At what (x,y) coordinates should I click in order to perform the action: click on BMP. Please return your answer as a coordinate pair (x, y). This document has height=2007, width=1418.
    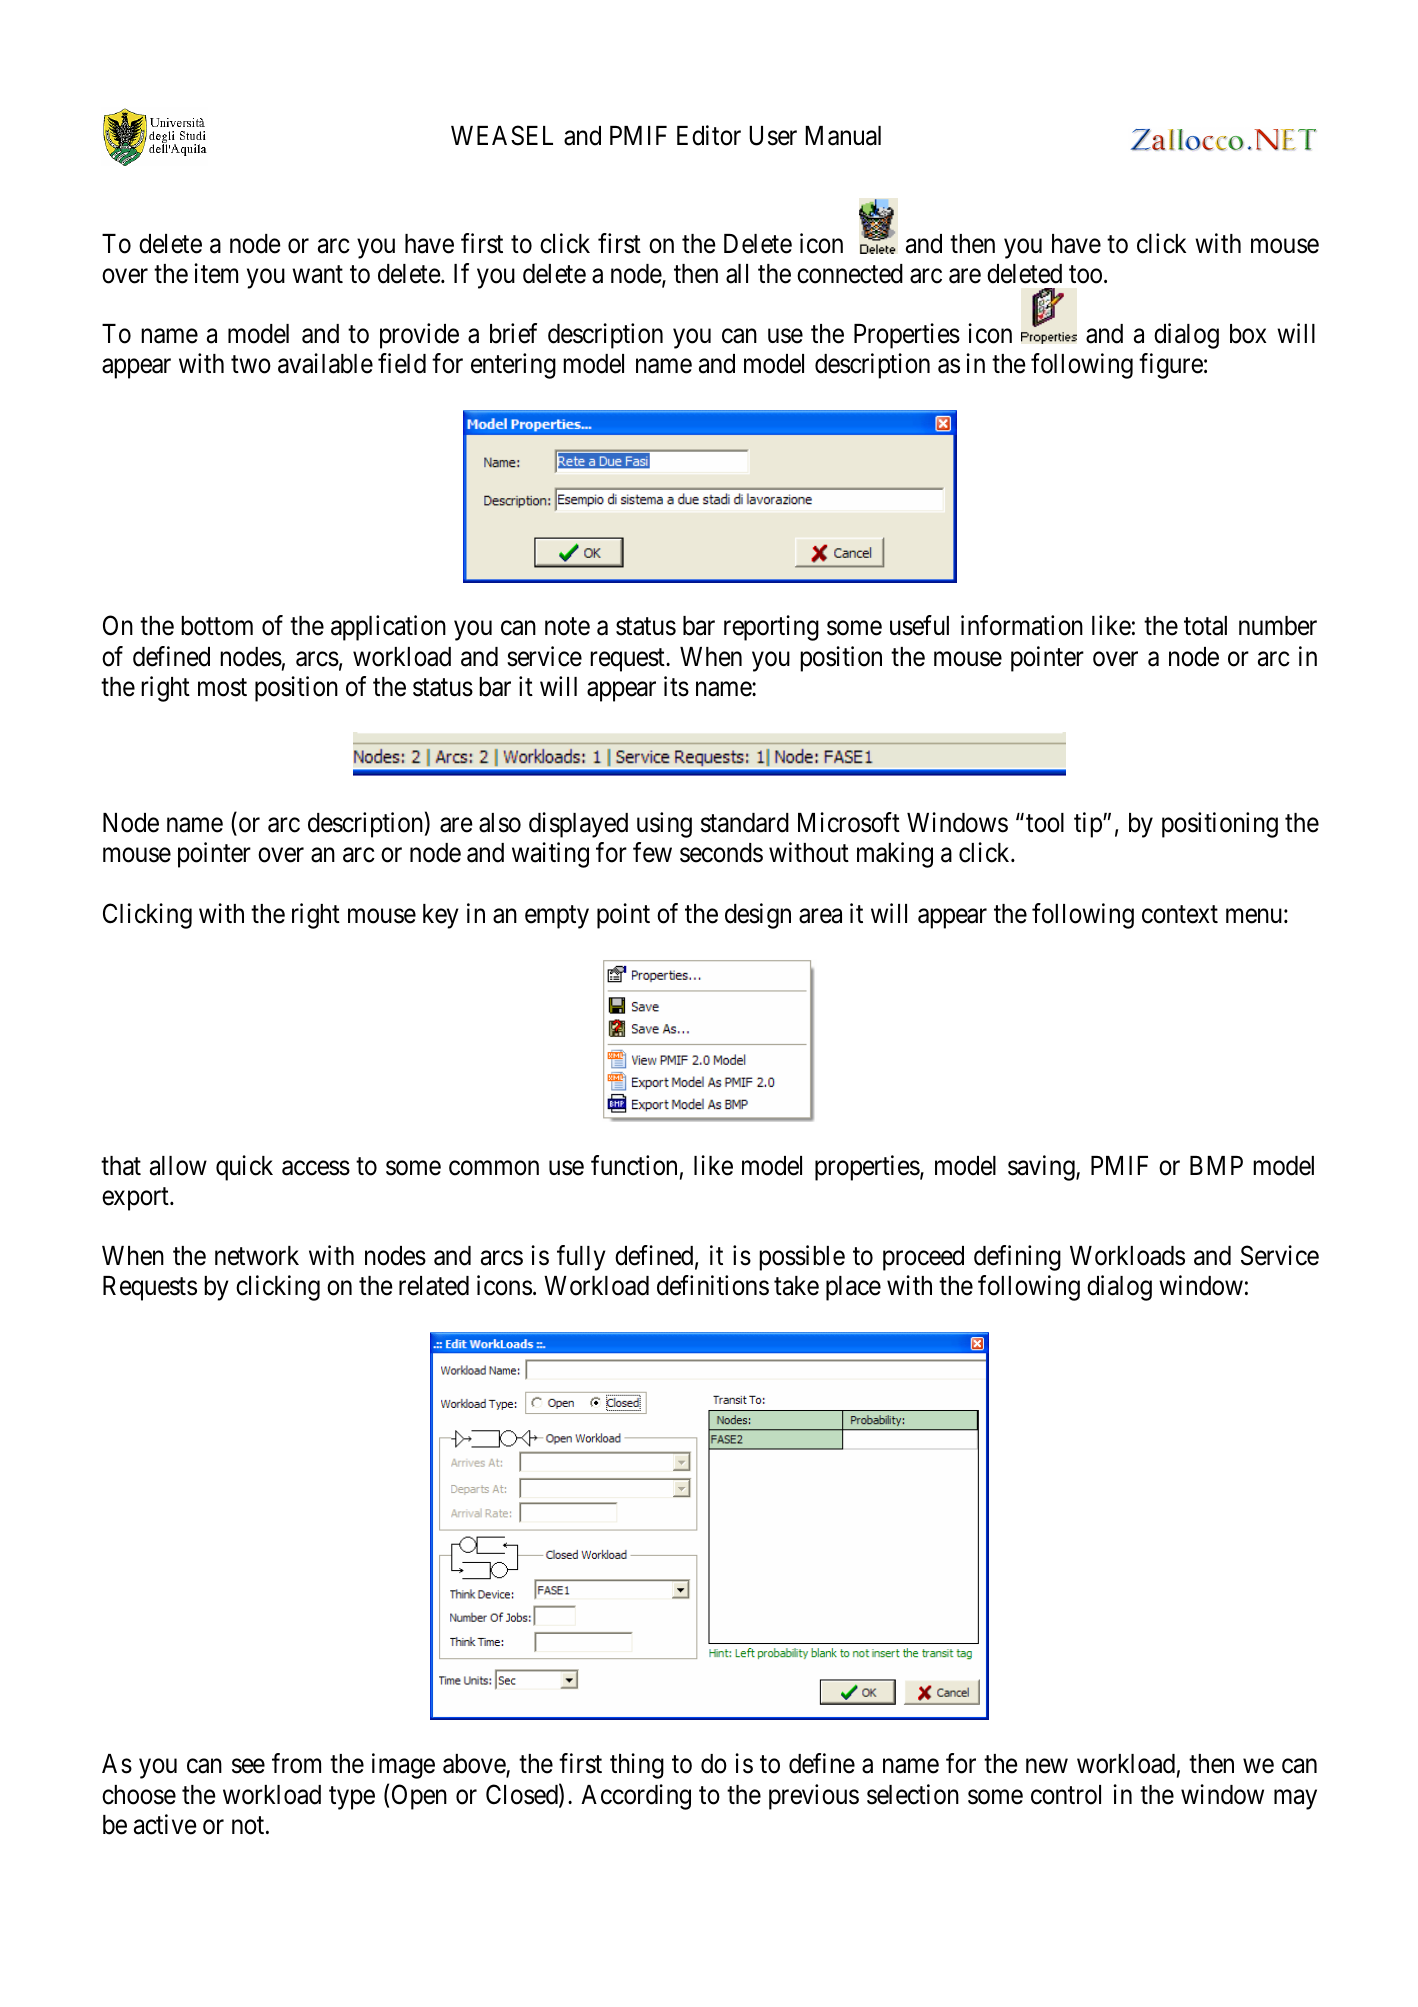
    Looking at the image, I should click on (1216, 1165).
